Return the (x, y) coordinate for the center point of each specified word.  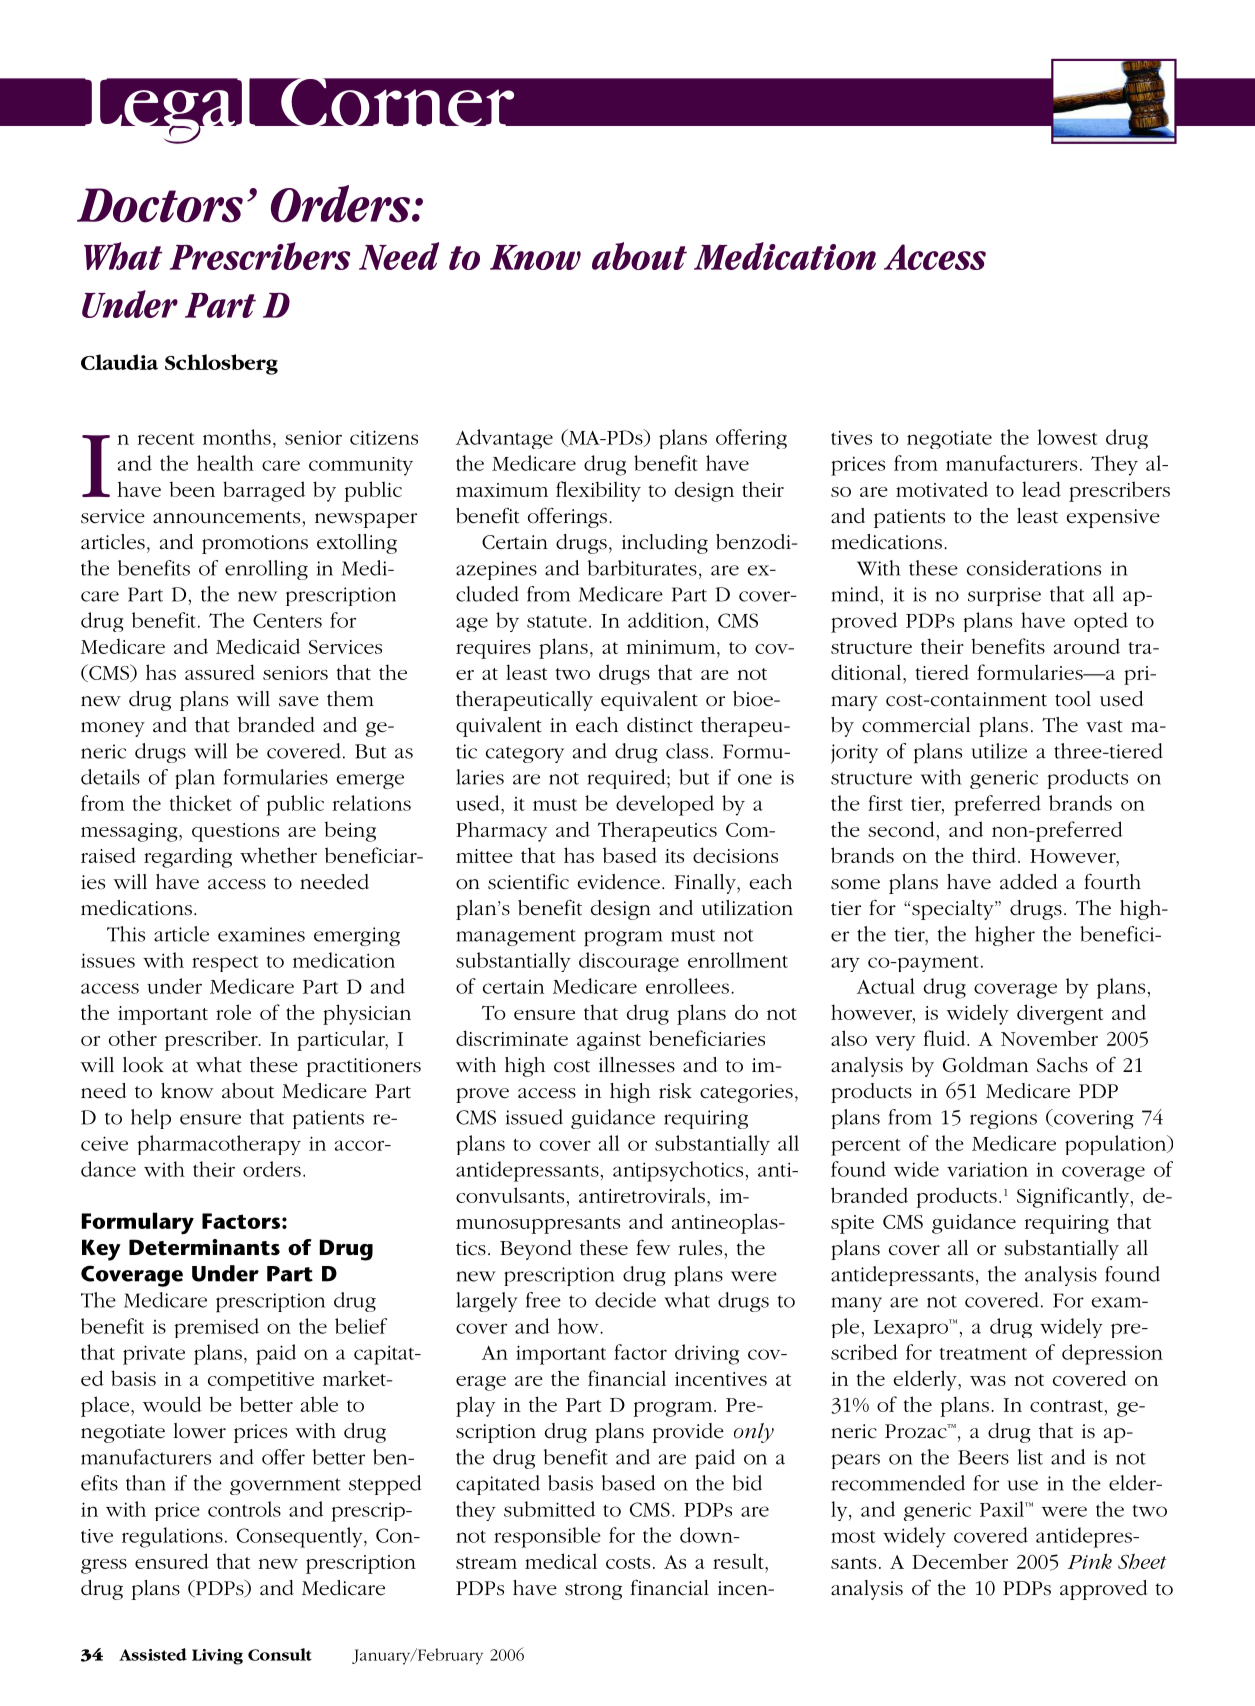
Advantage (504, 439)
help (151, 1119)
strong (593, 1591)
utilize (999, 751)
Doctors (160, 205)
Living (217, 1657)
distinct (660, 725)
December (960, 1561)
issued (534, 1117)
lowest (1067, 437)
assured (220, 672)
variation (987, 1169)
